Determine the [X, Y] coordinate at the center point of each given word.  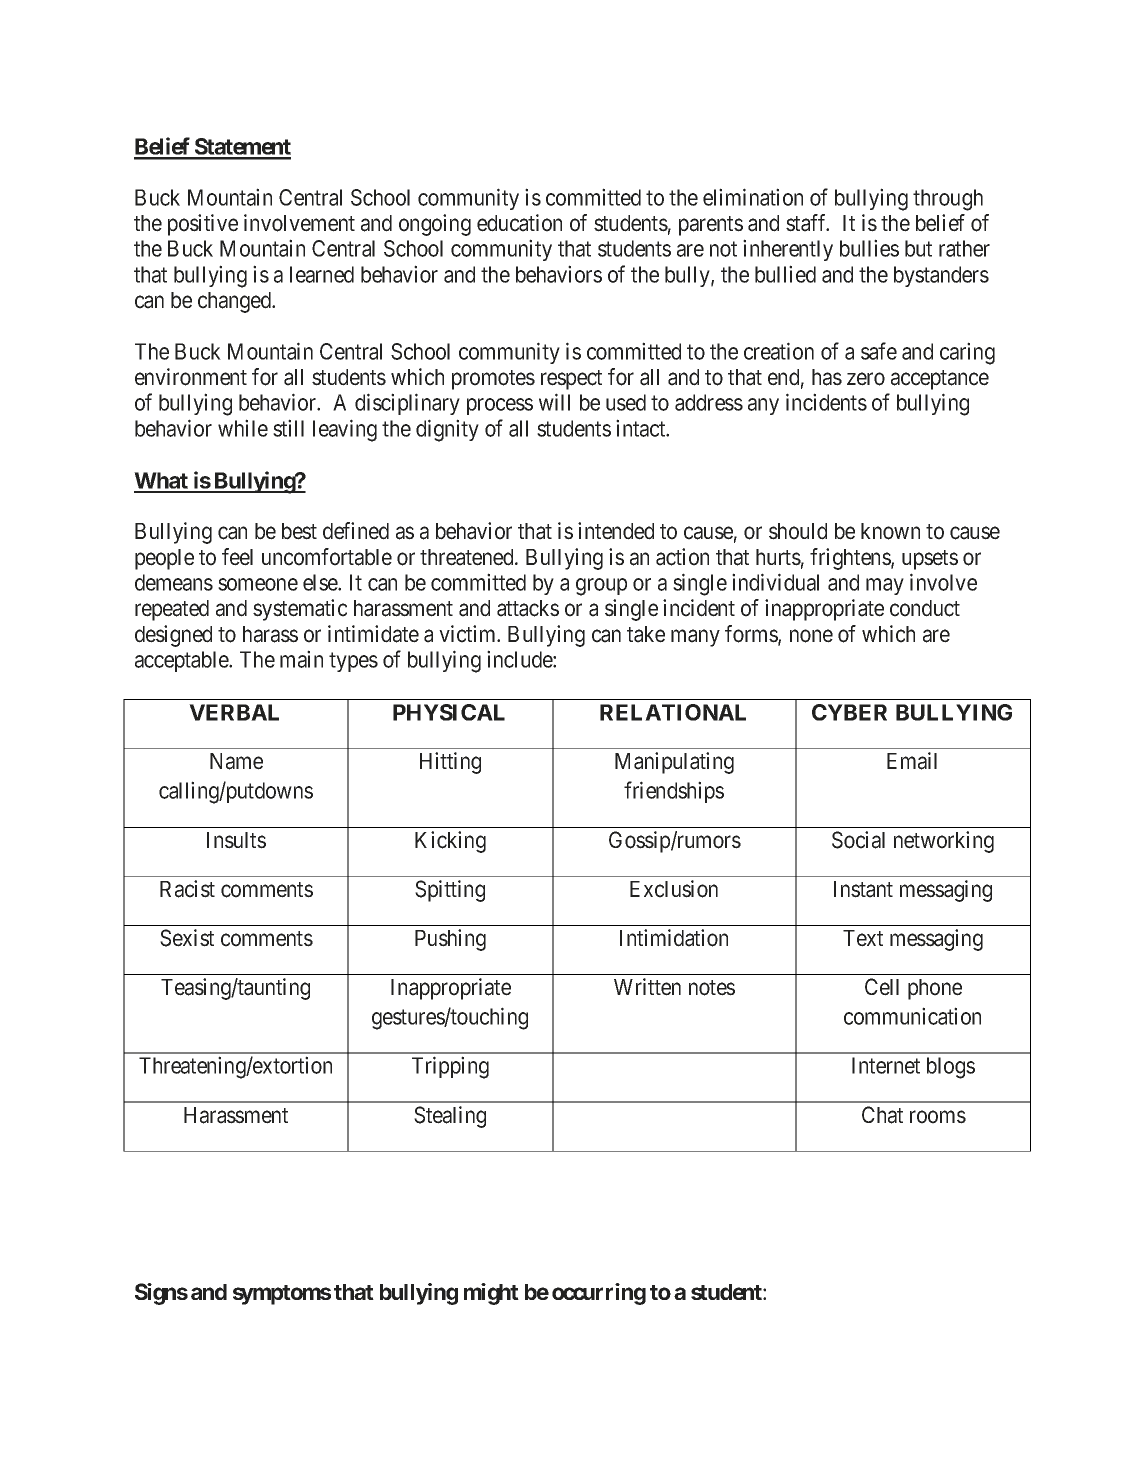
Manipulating [674, 763]
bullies [869, 248]
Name [236, 761]
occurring [599, 1294]
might [491, 1294]
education [519, 223]
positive [203, 225]
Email [912, 761]
